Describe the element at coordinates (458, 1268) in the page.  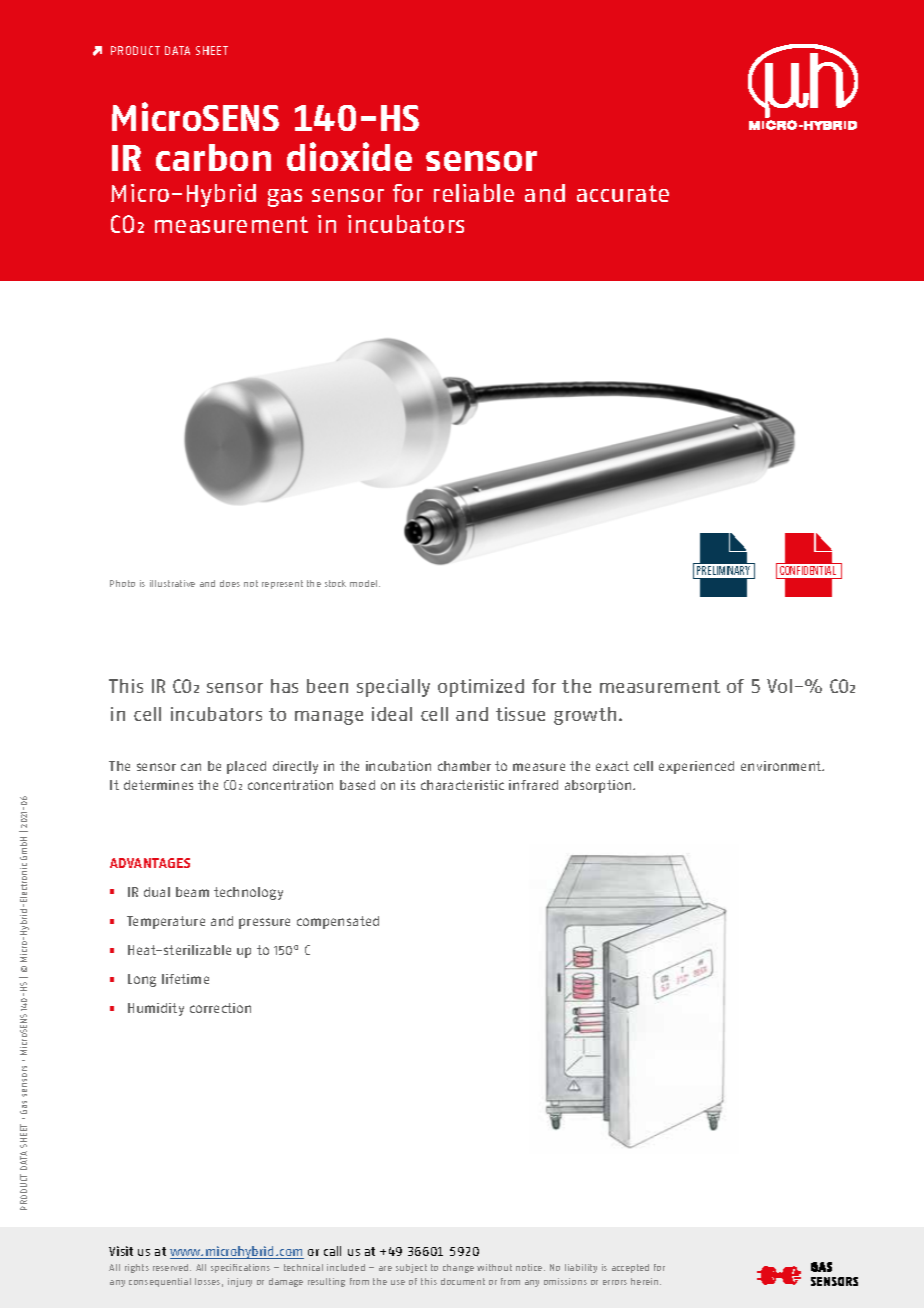
I see `change` at that location.
